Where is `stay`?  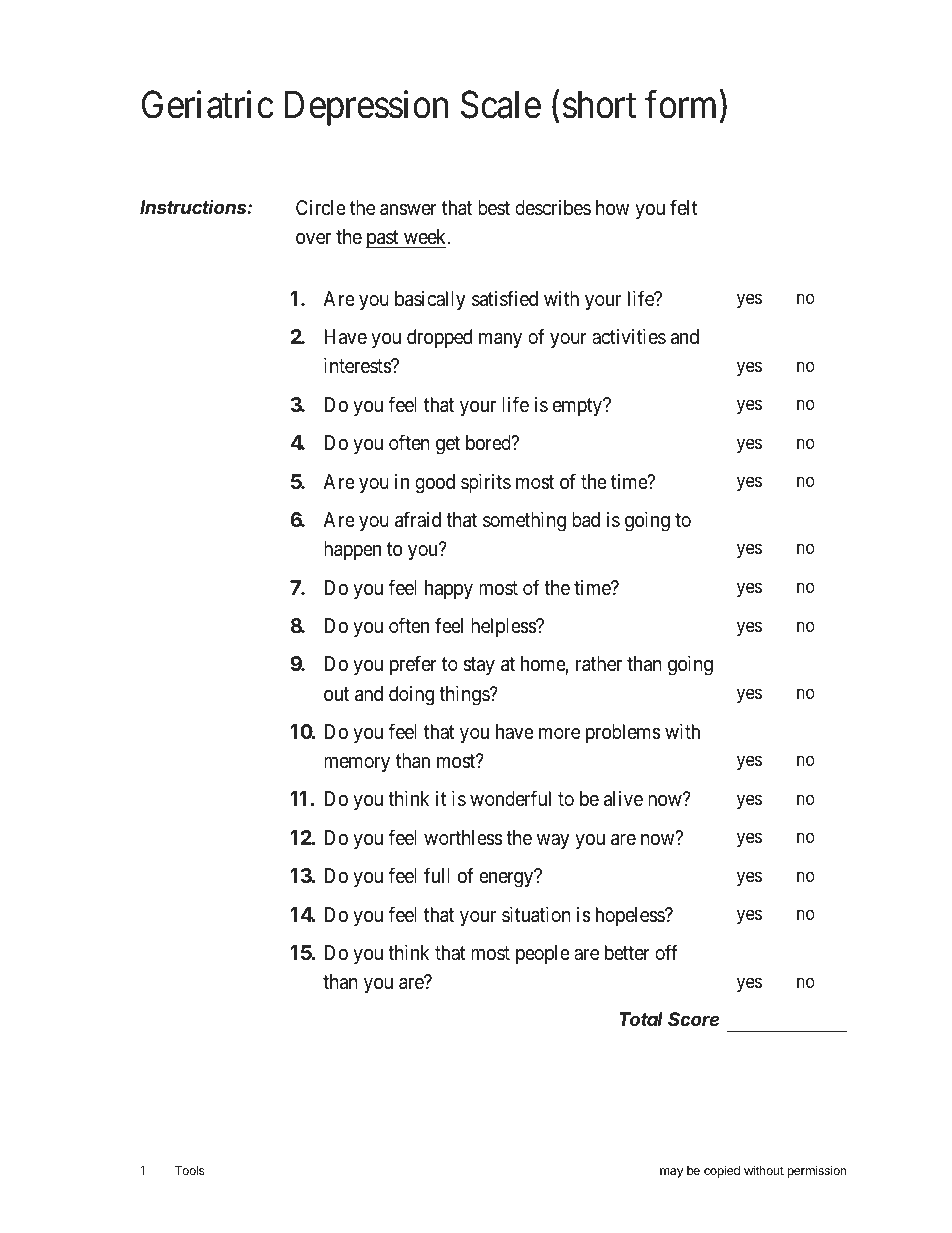 stay is located at coordinates (479, 666).
